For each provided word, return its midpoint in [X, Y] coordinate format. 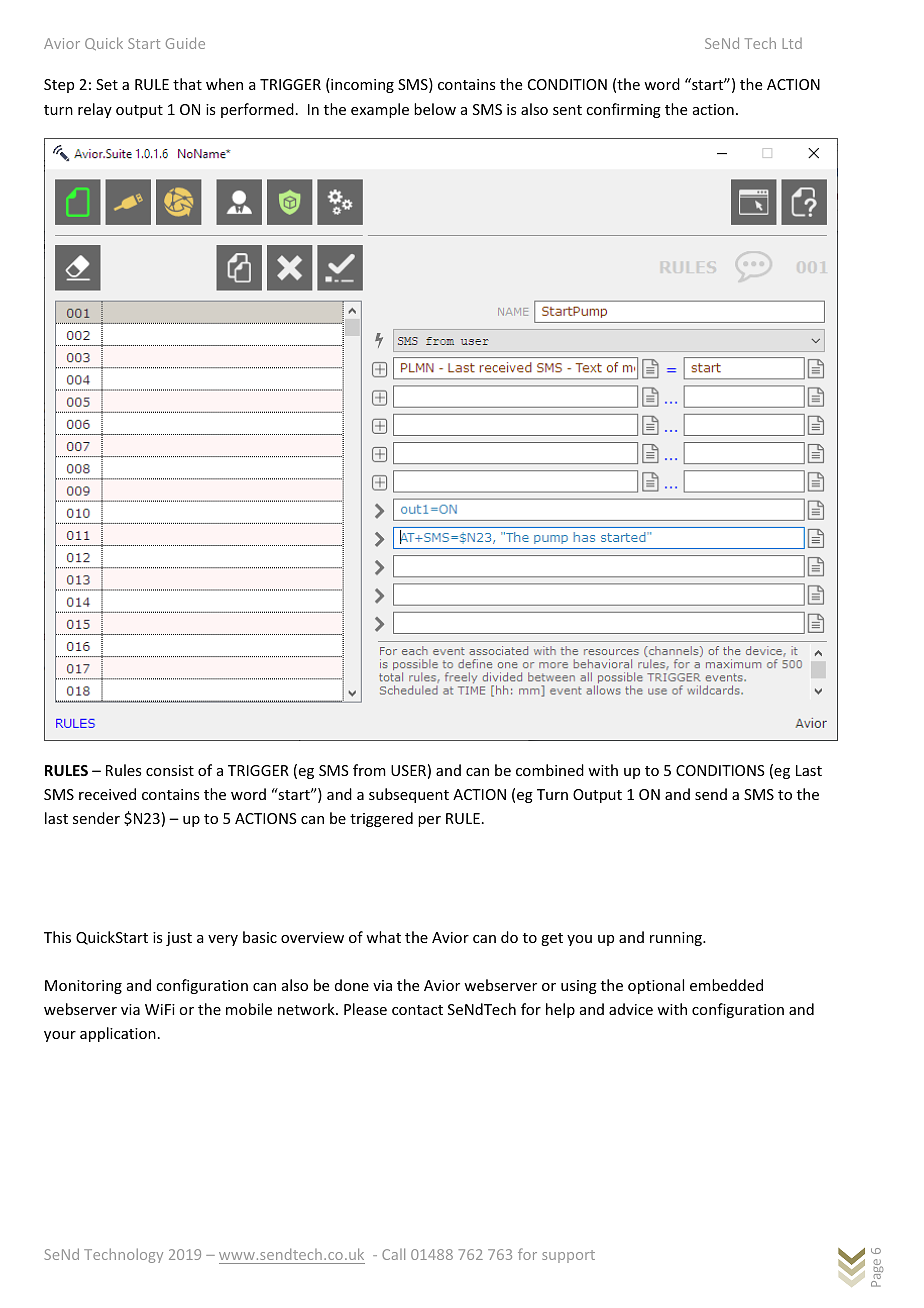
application [118, 1034]
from [369, 770]
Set [107, 84]
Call [393, 1254]
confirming [623, 110]
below [435, 109]
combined [550, 770]
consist [170, 770]
